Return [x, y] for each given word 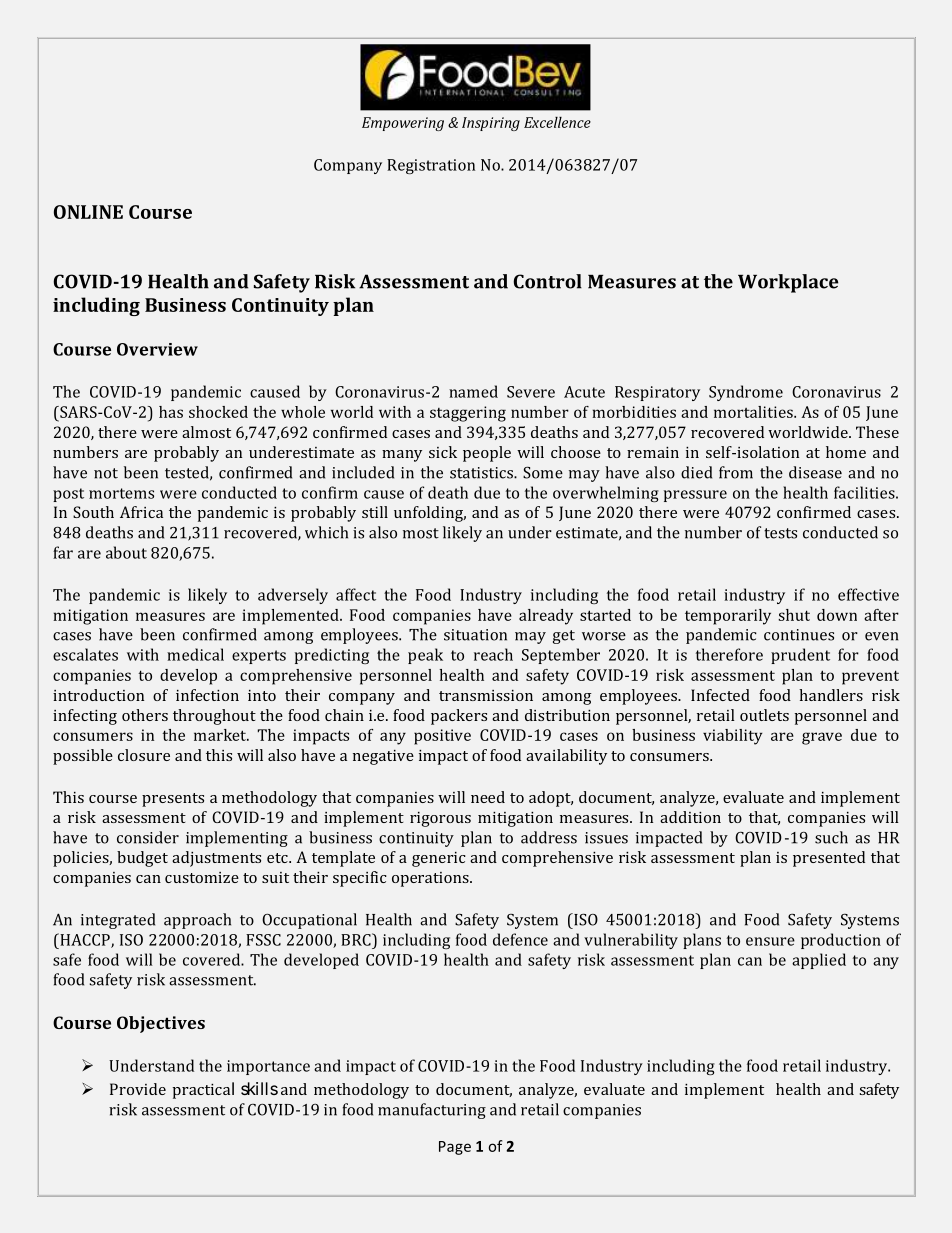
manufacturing [432, 1111]
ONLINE [88, 212]
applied [819, 961]
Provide [138, 1089]
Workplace [788, 283]
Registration [431, 166]
